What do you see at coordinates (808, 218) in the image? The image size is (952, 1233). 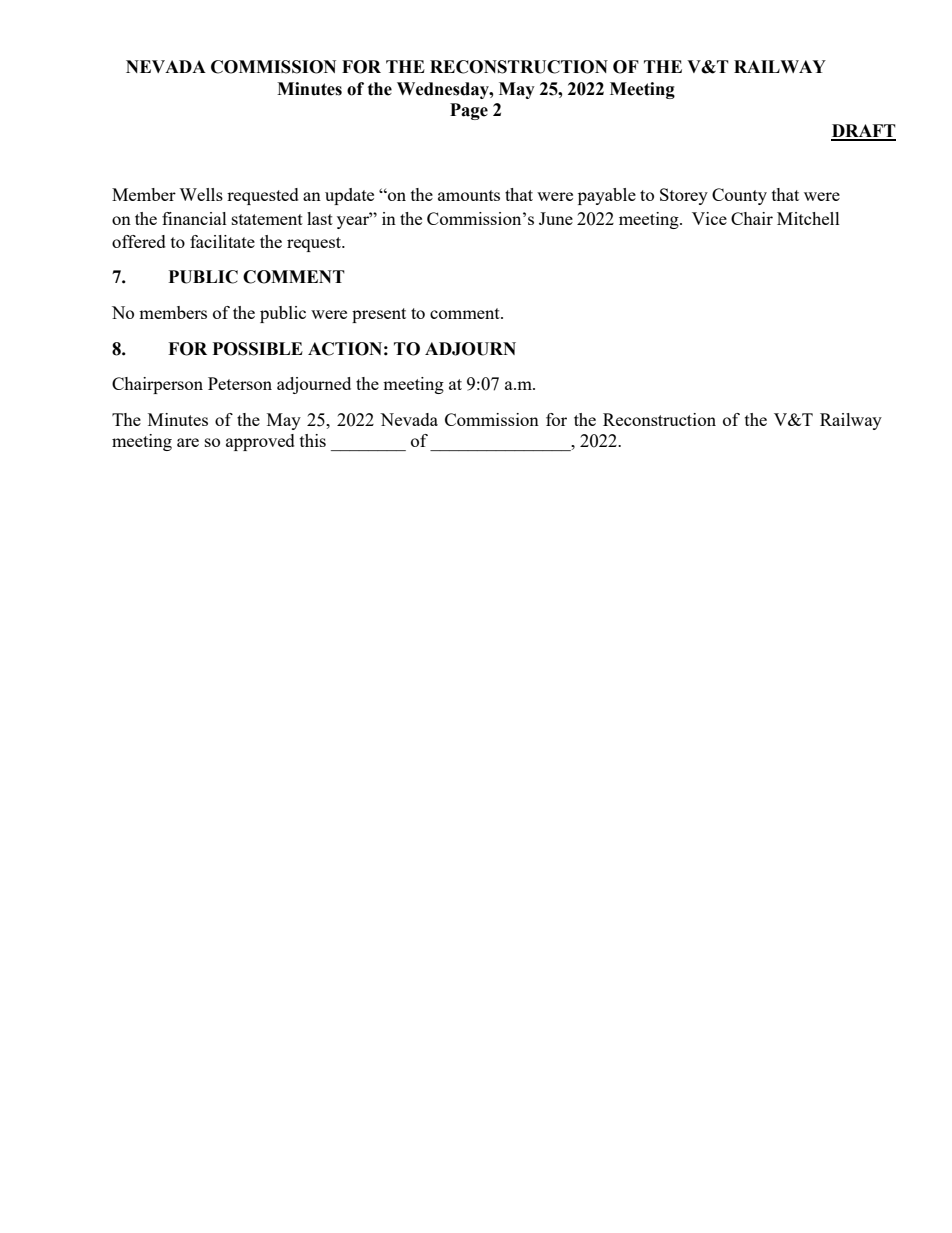 I see `Mitchell` at bounding box center [808, 218].
